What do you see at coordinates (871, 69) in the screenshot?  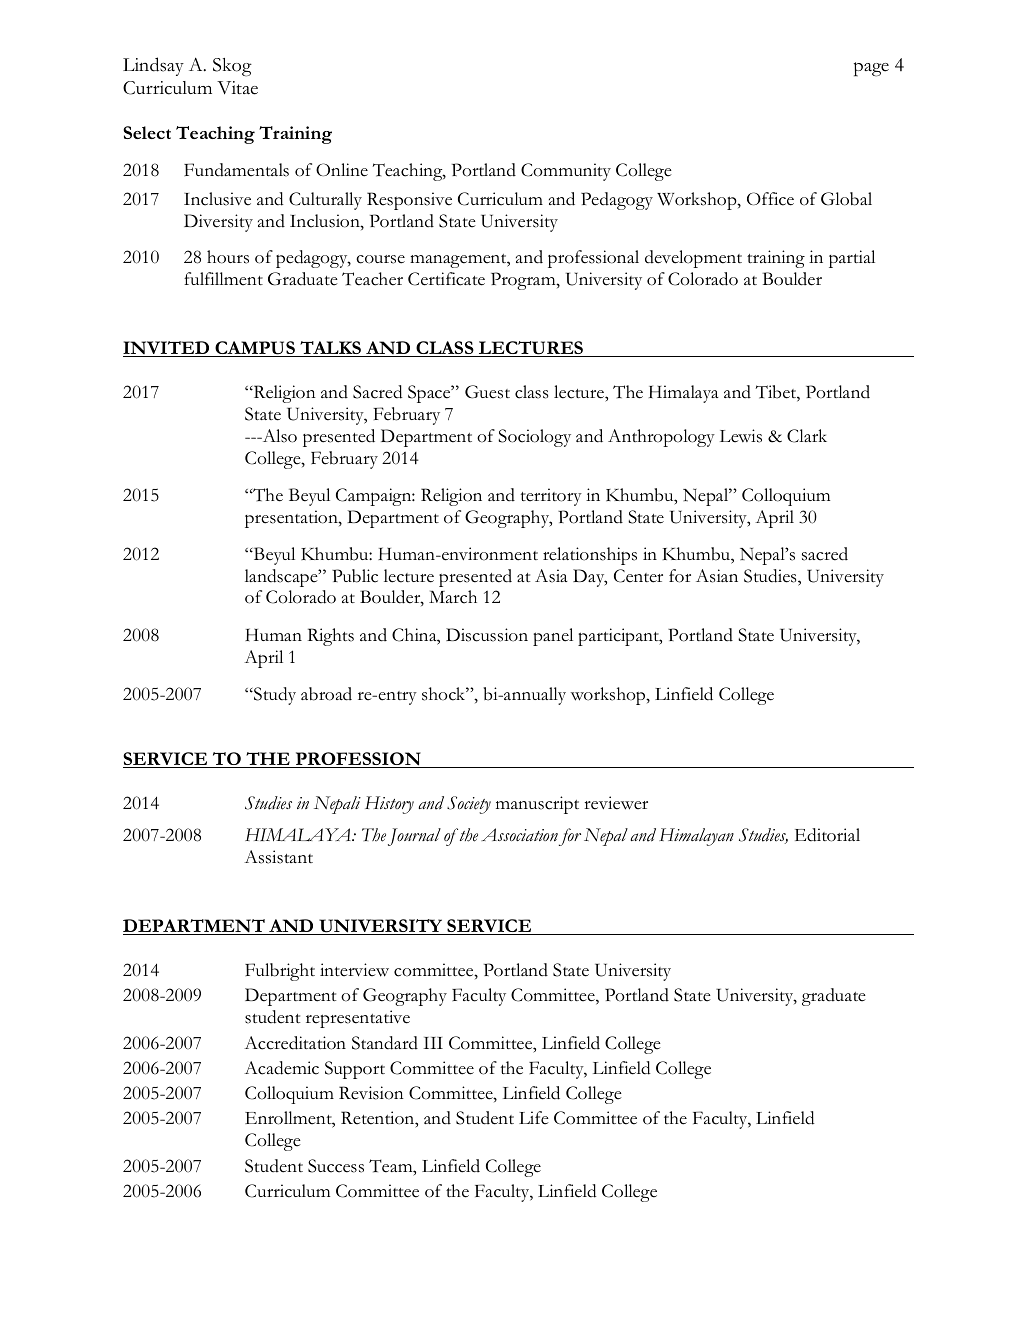 I see `page` at bounding box center [871, 69].
